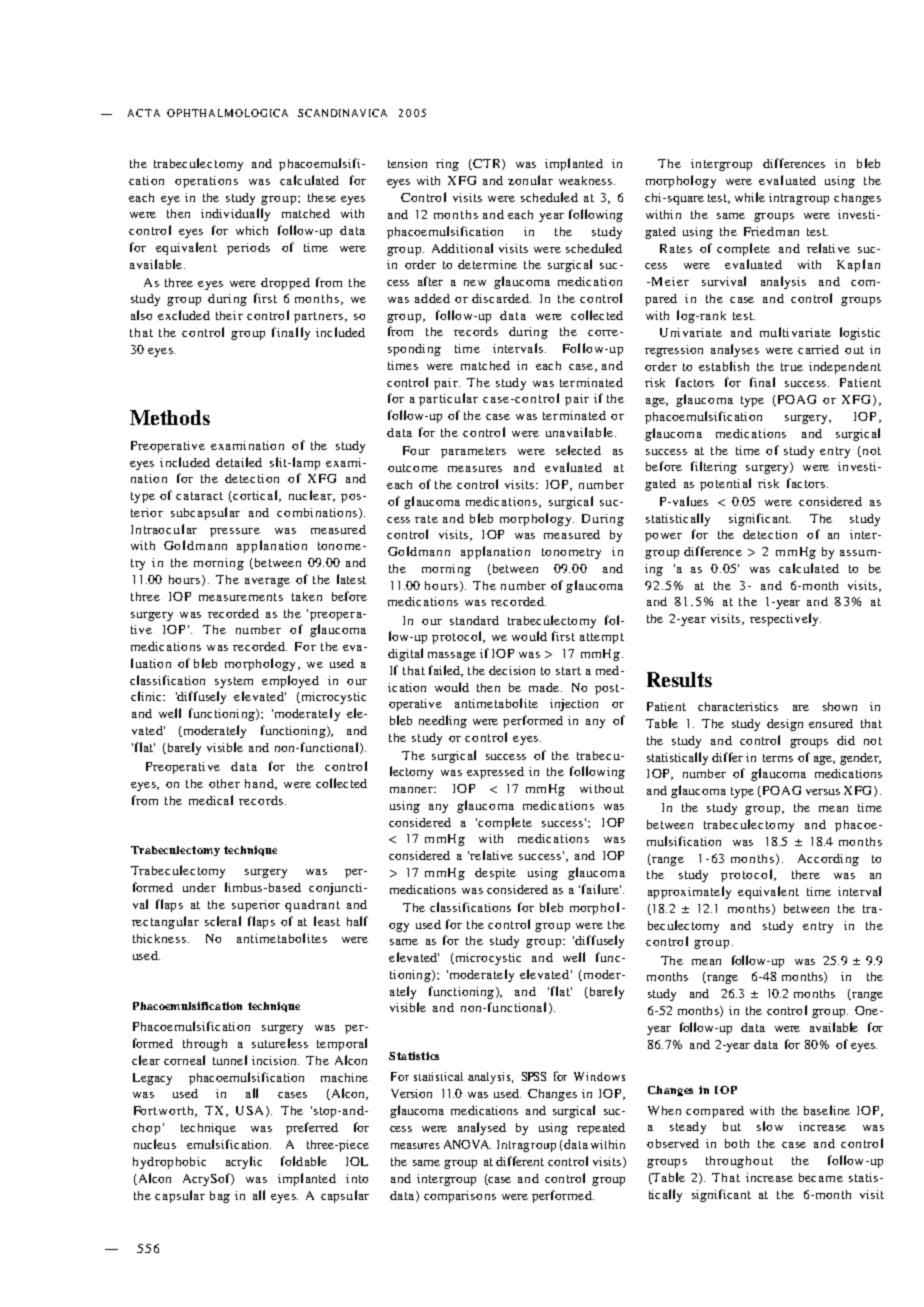  I want to click on detailed, so click(239, 462).
